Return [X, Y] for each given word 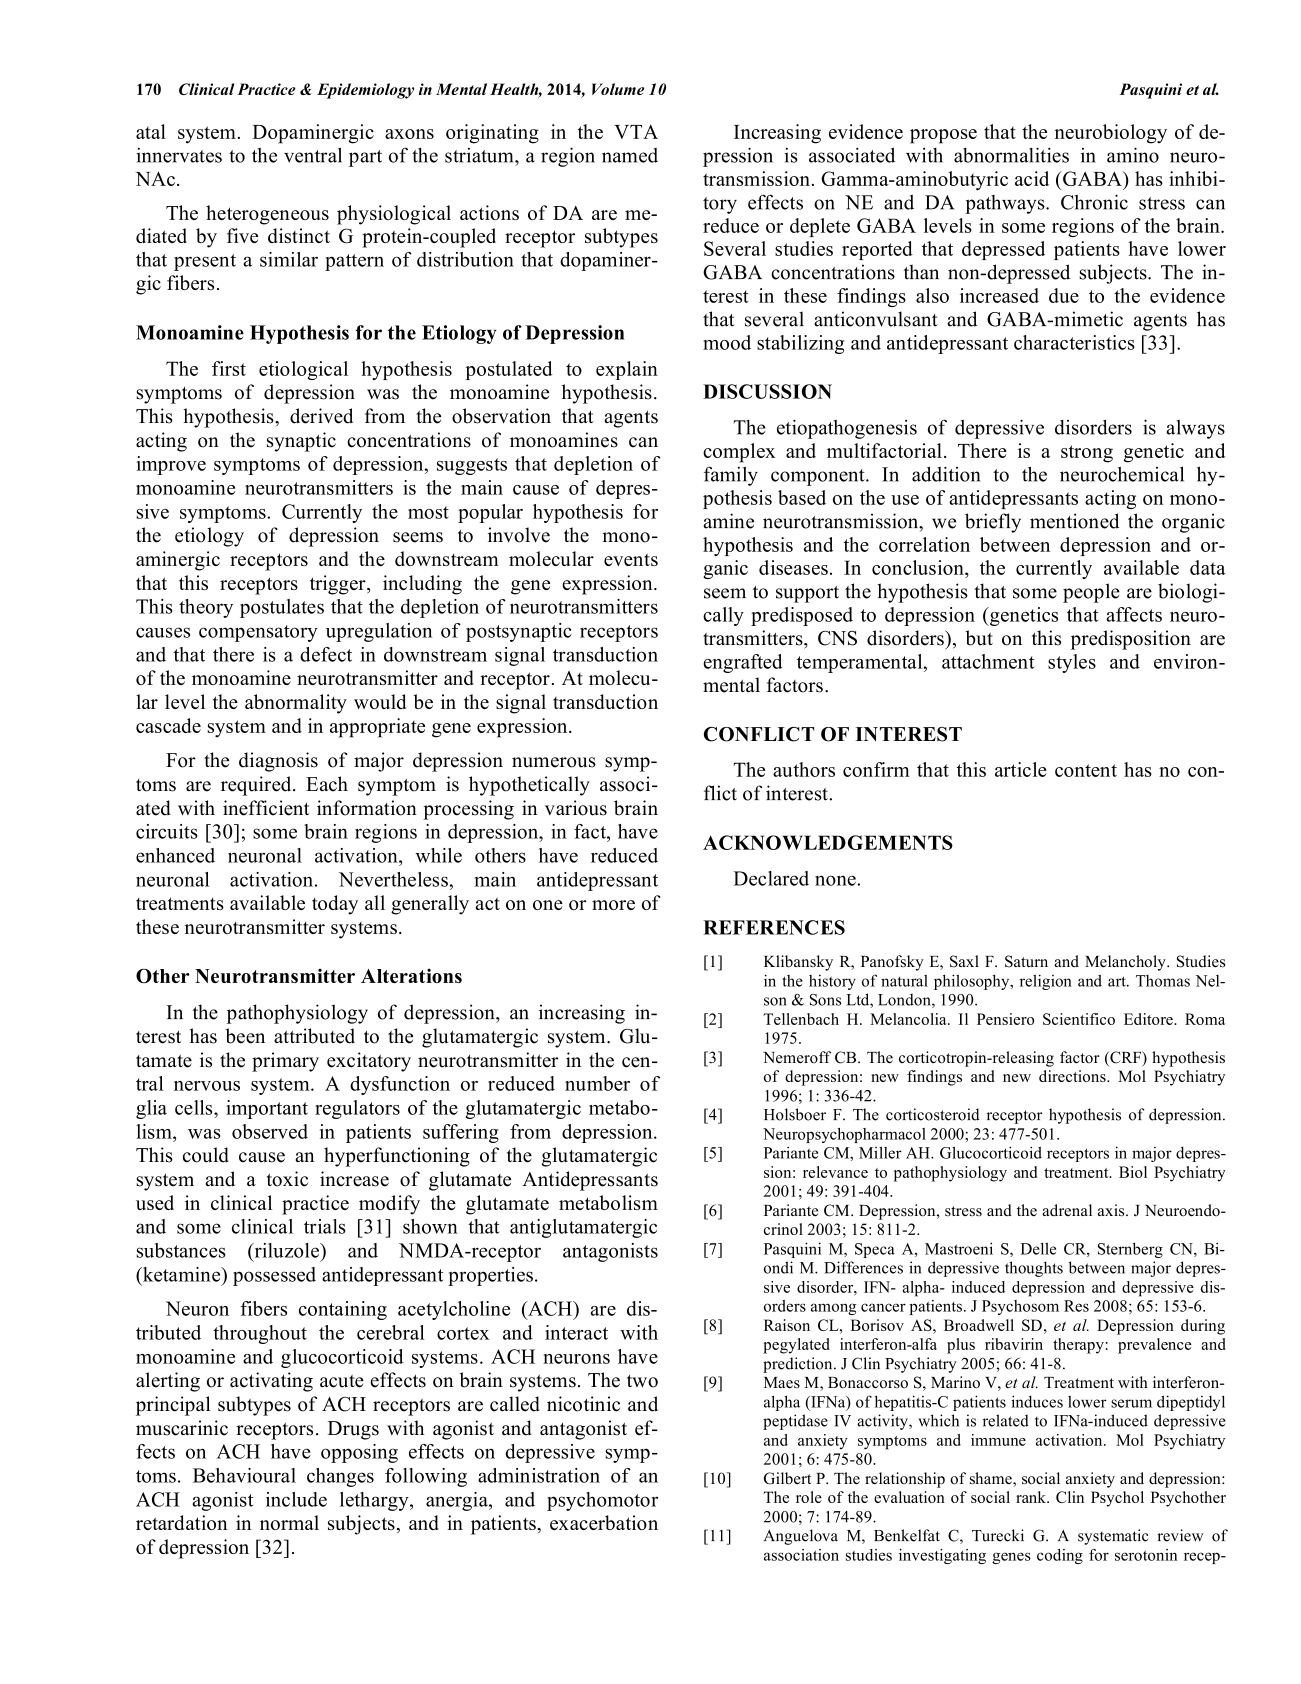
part [365, 158]
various [576, 808]
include [296, 1499]
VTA [636, 131]
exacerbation [604, 1522]
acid [1032, 178]
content [1086, 770]
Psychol [1117, 1499]
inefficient [266, 808]
